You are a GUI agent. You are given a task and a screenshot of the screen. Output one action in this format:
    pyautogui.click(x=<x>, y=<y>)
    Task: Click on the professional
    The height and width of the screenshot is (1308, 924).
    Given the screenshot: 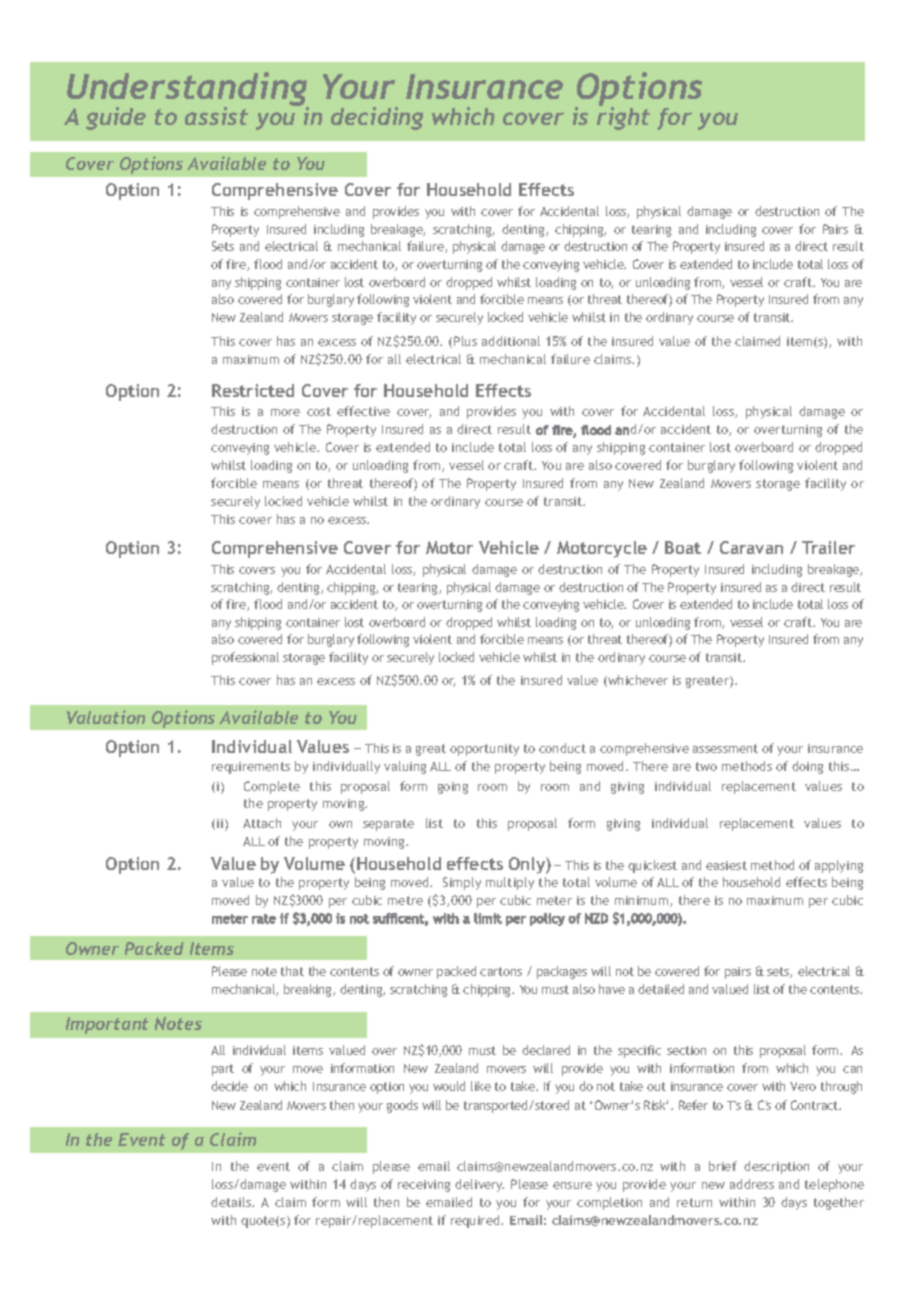 What is the action you would take?
    pyautogui.click(x=245, y=658)
